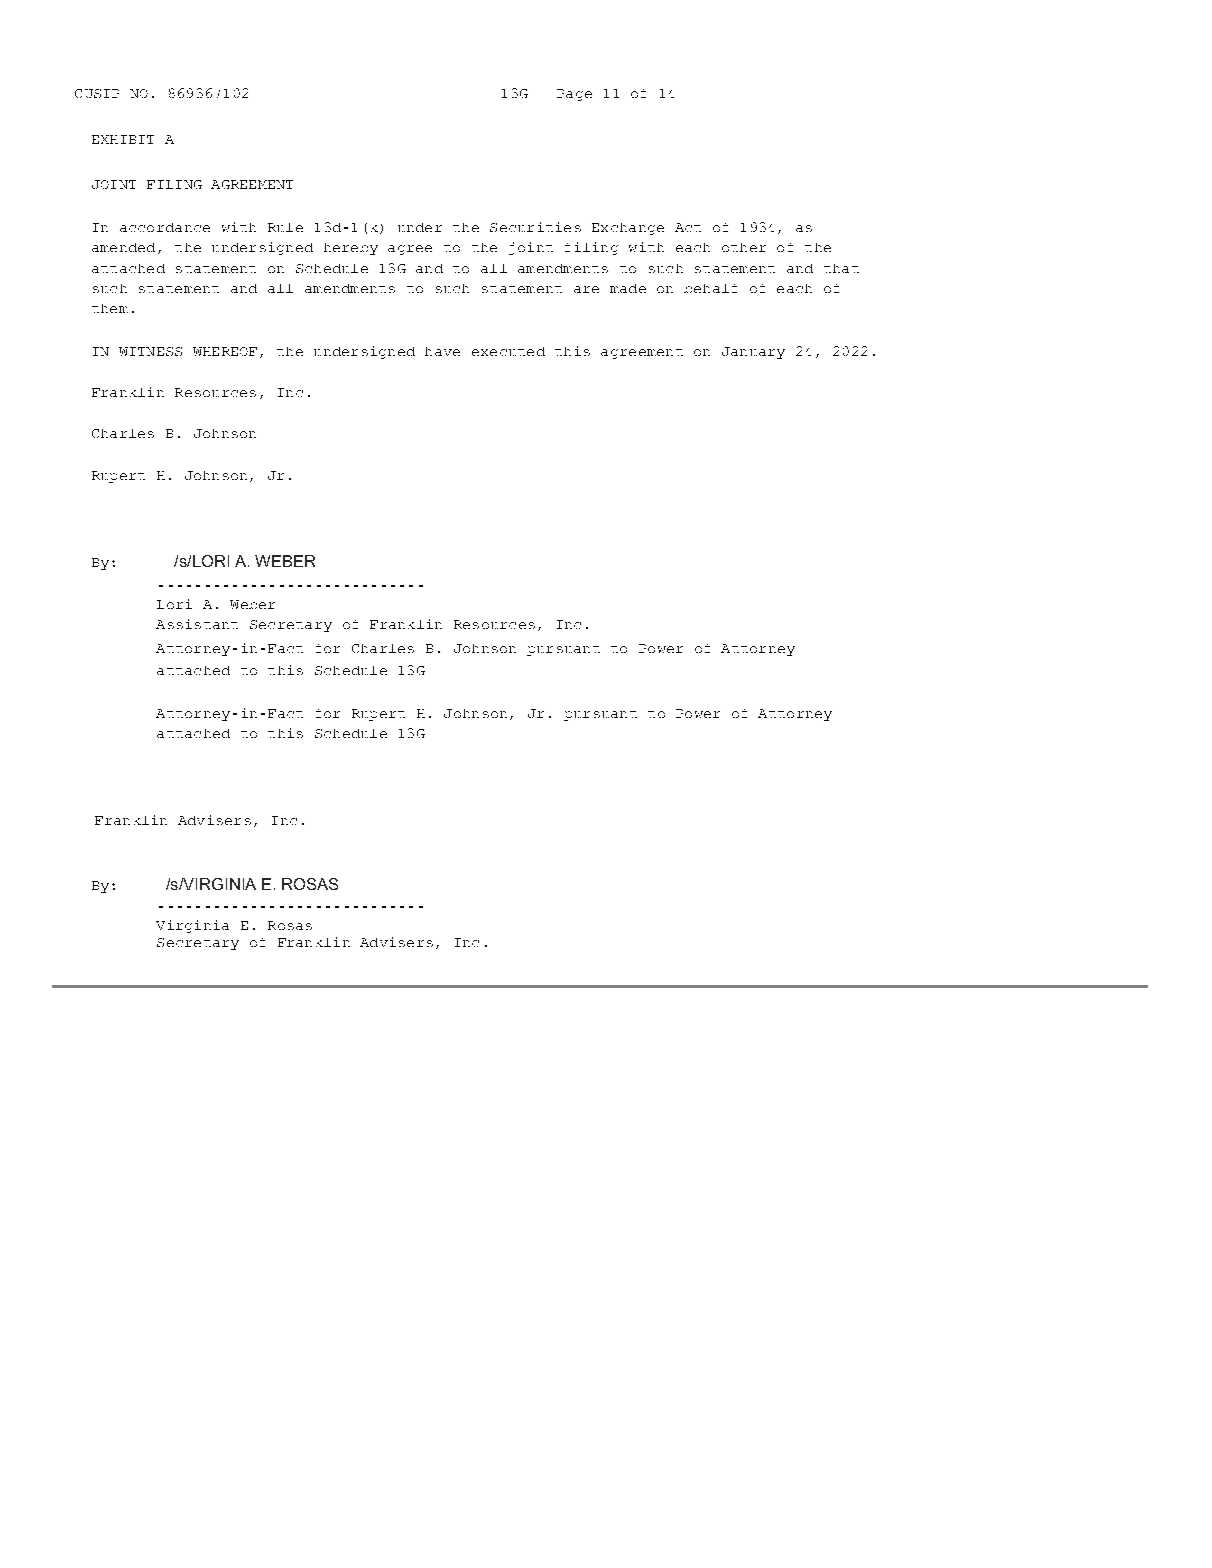 Image resolution: width=1212 pixels, height=1568 pixels. I want to click on other, so click(744, 247).
